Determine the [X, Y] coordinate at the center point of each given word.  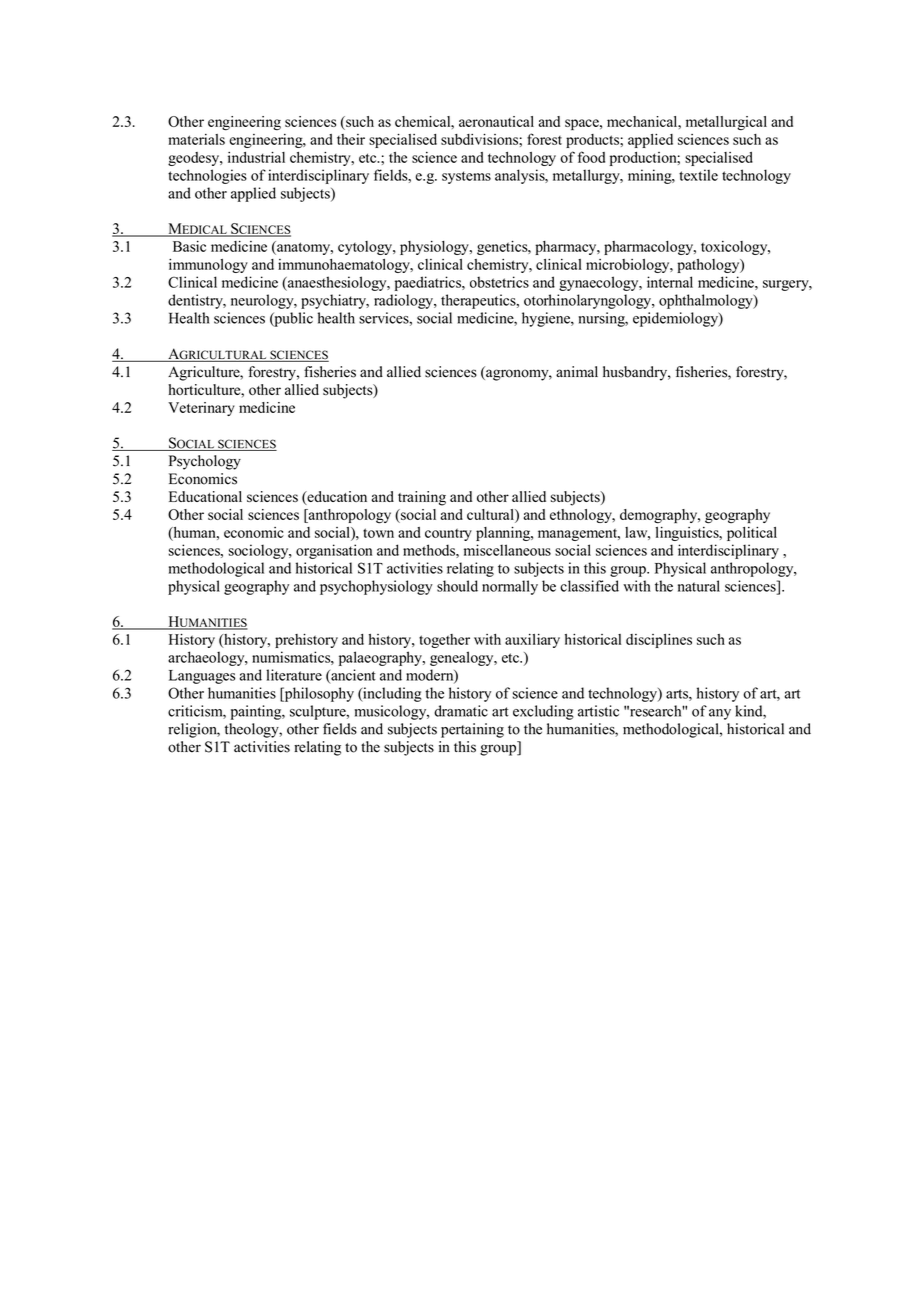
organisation [334, 551]
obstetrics [499, 282]
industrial [256, 157]
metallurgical [726, 123]
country [448, 534]
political [752, 534]
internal [670, 282]
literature [294, 675]
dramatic [461, 711]
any [720, 714]
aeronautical [496, 121]
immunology [208, 266]
